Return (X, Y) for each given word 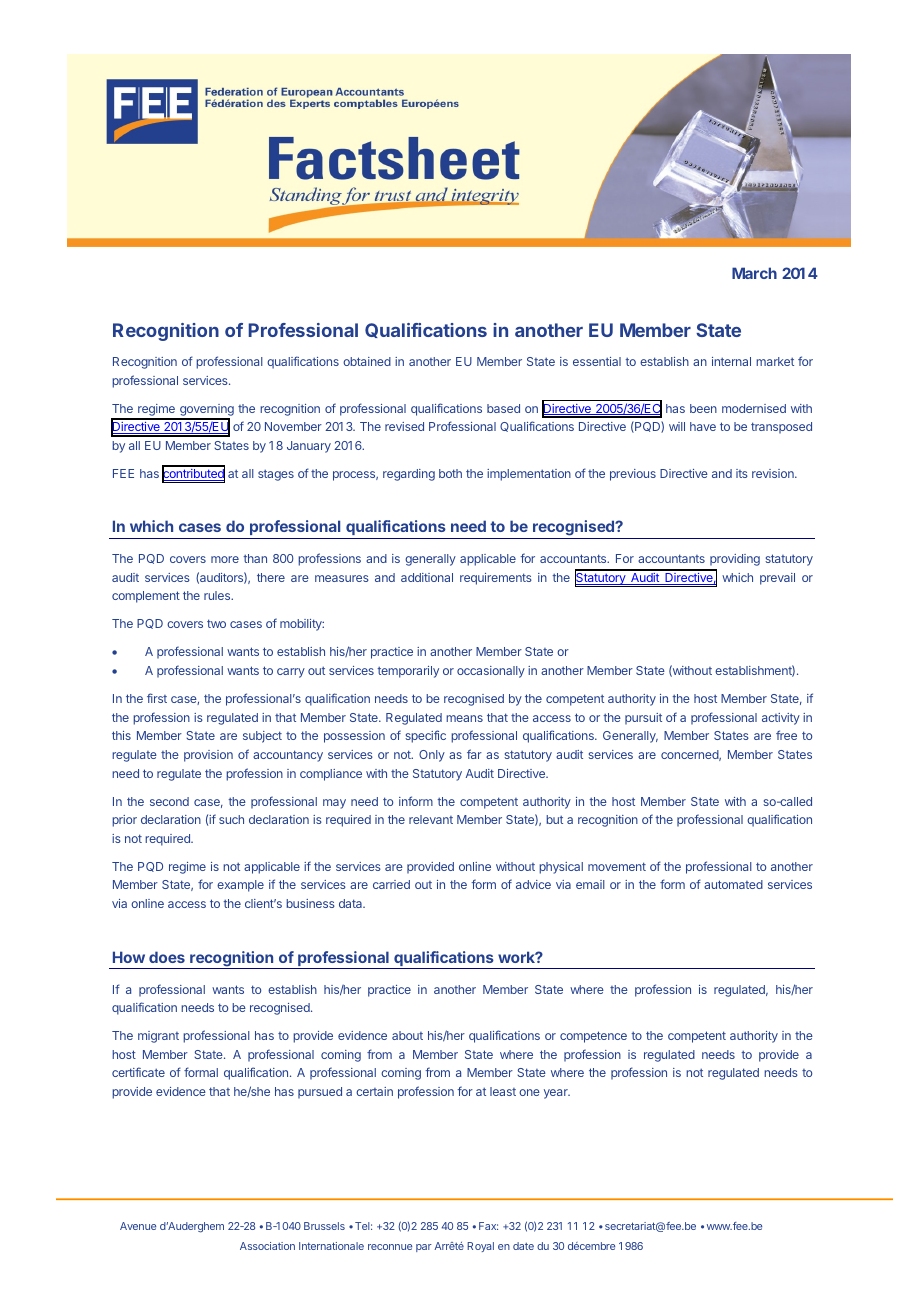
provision (208, 756)
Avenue (138, 1226)
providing (735, 560)
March (754, 273)
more (225, 559)
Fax (488, 1226)
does (167, 957)
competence (593, 1037)
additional (427, 577)
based (503, 408)
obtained (367, 361)
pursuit (643, 719)
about (407, 1035)
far (474, 754)
